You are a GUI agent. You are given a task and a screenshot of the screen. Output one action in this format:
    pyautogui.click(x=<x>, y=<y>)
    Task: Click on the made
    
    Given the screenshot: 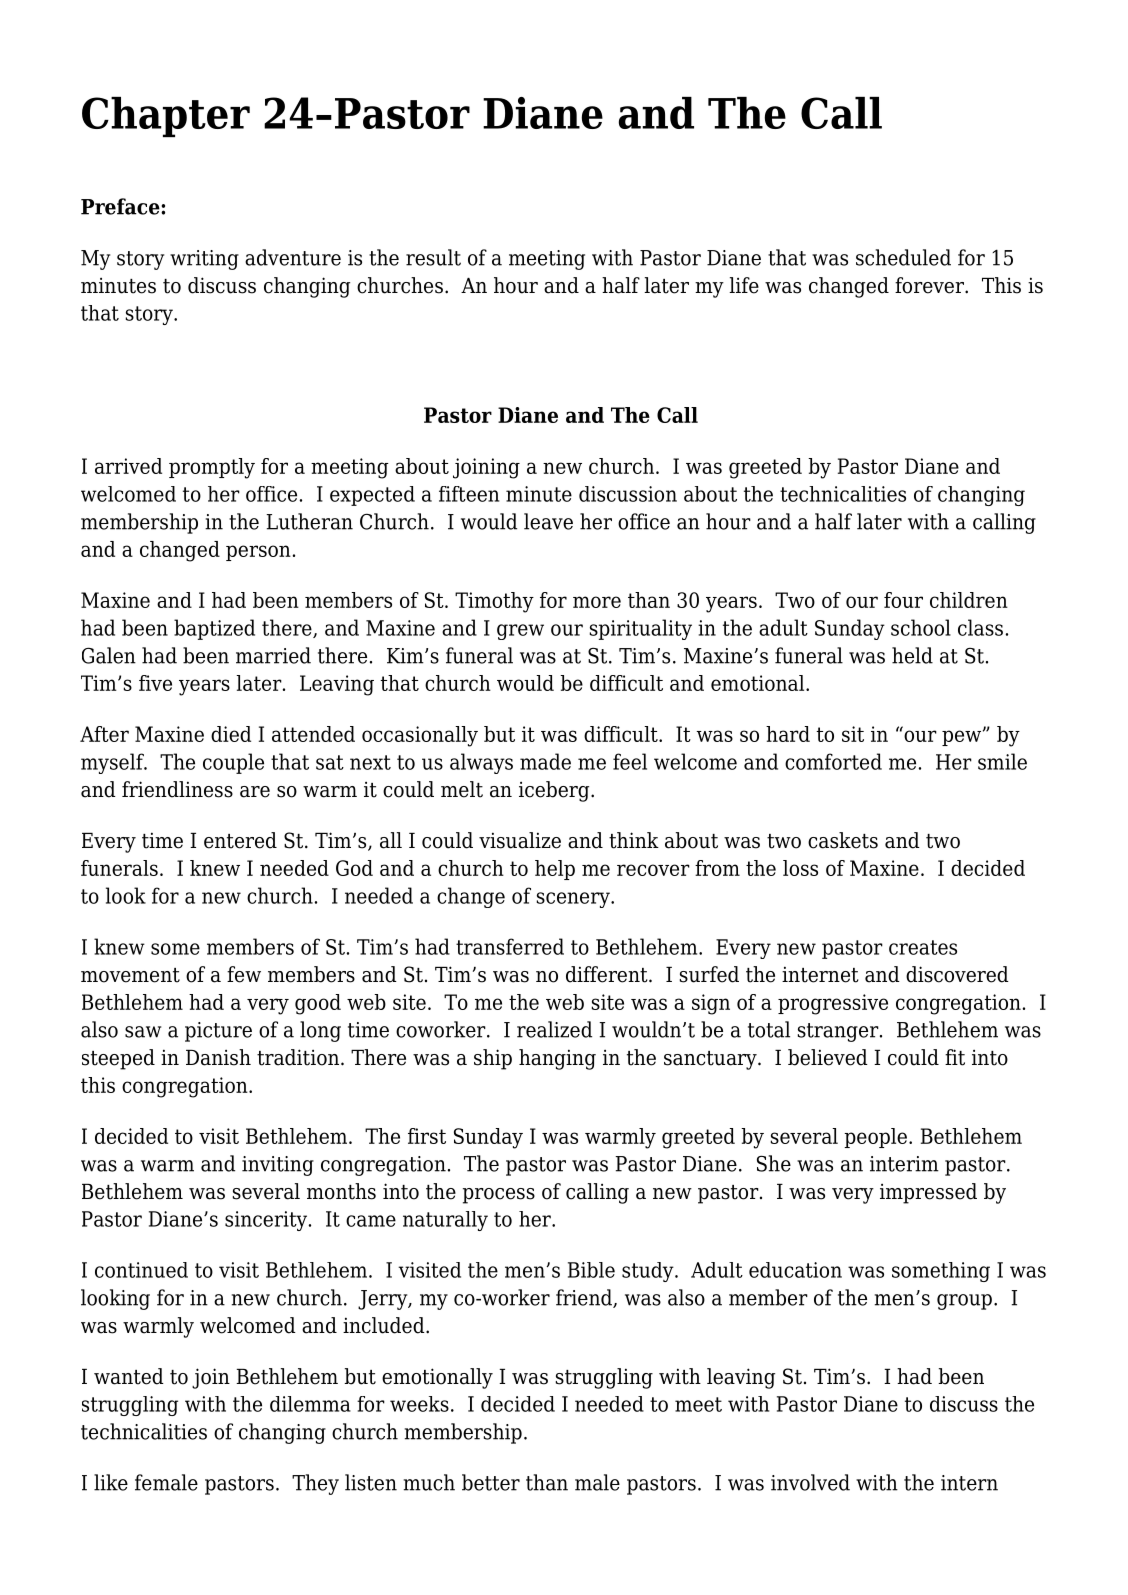 What is the action you would take?
    pyautogui.click(x=545, y=761)
